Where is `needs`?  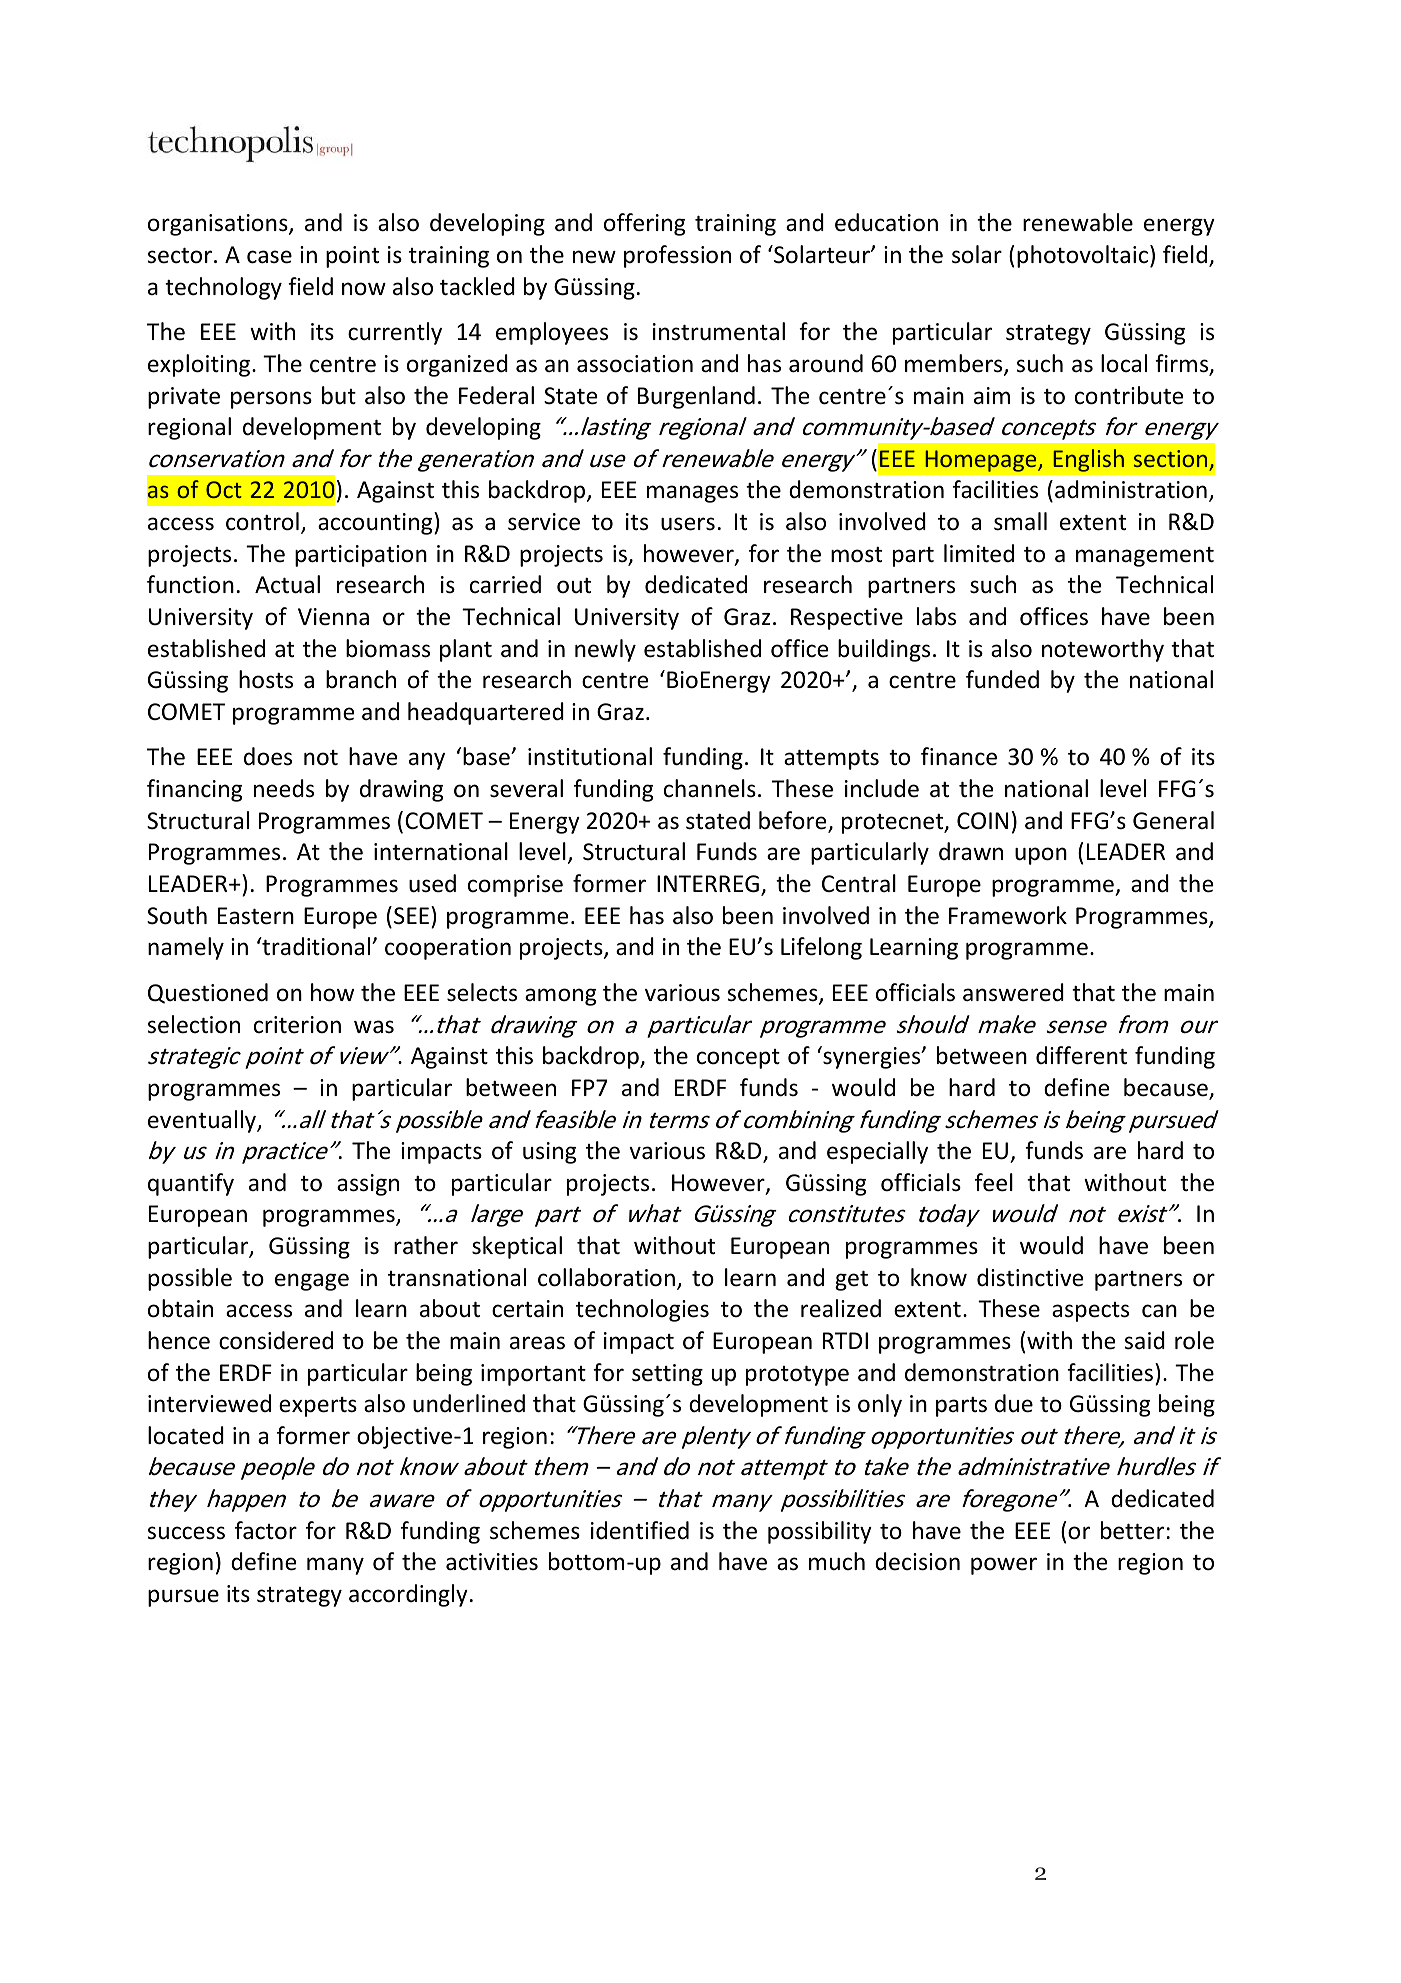 needs is located at coordinates (284, 788).
